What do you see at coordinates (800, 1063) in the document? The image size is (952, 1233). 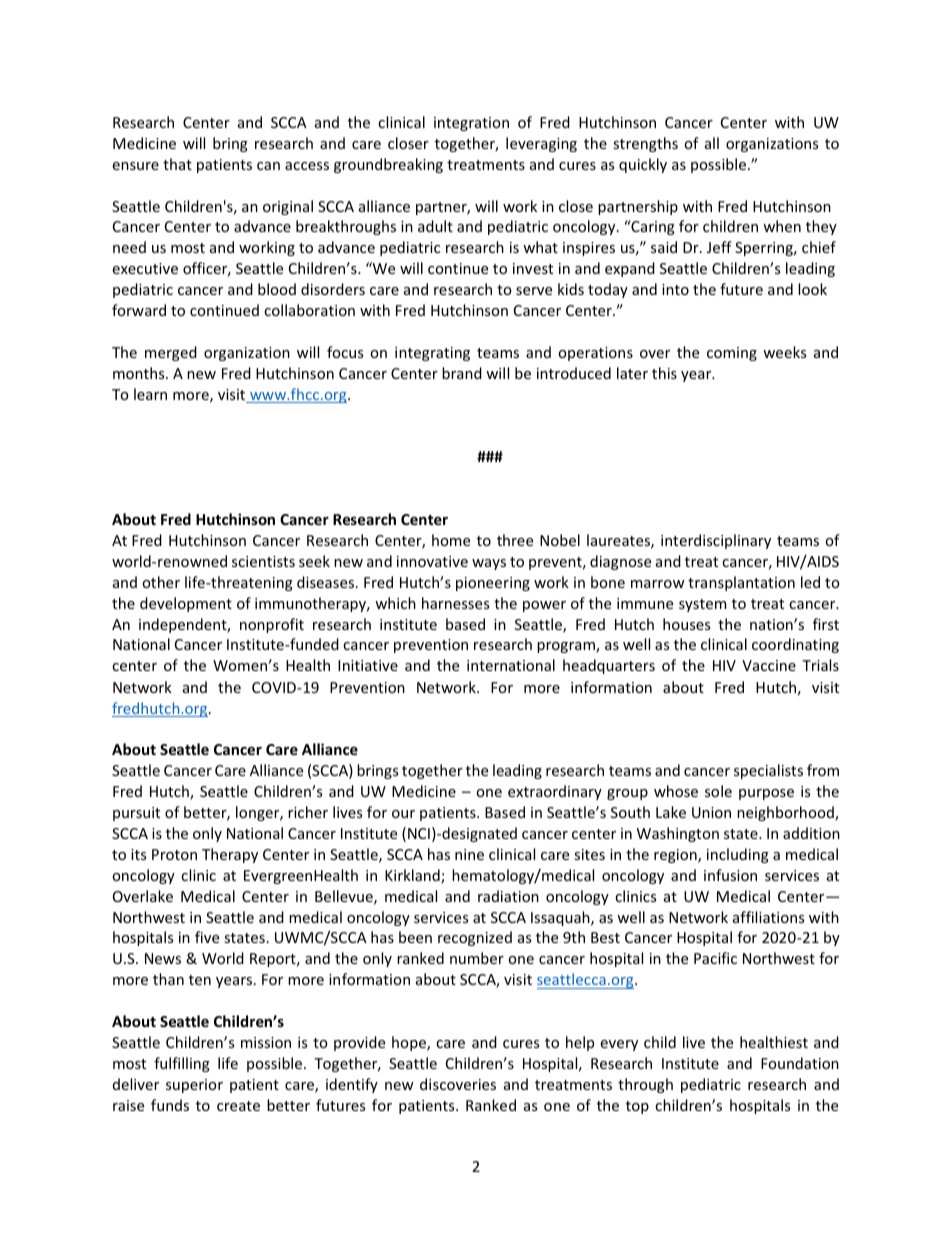 I see `Foundation` at bounding box center [800, 1063].
